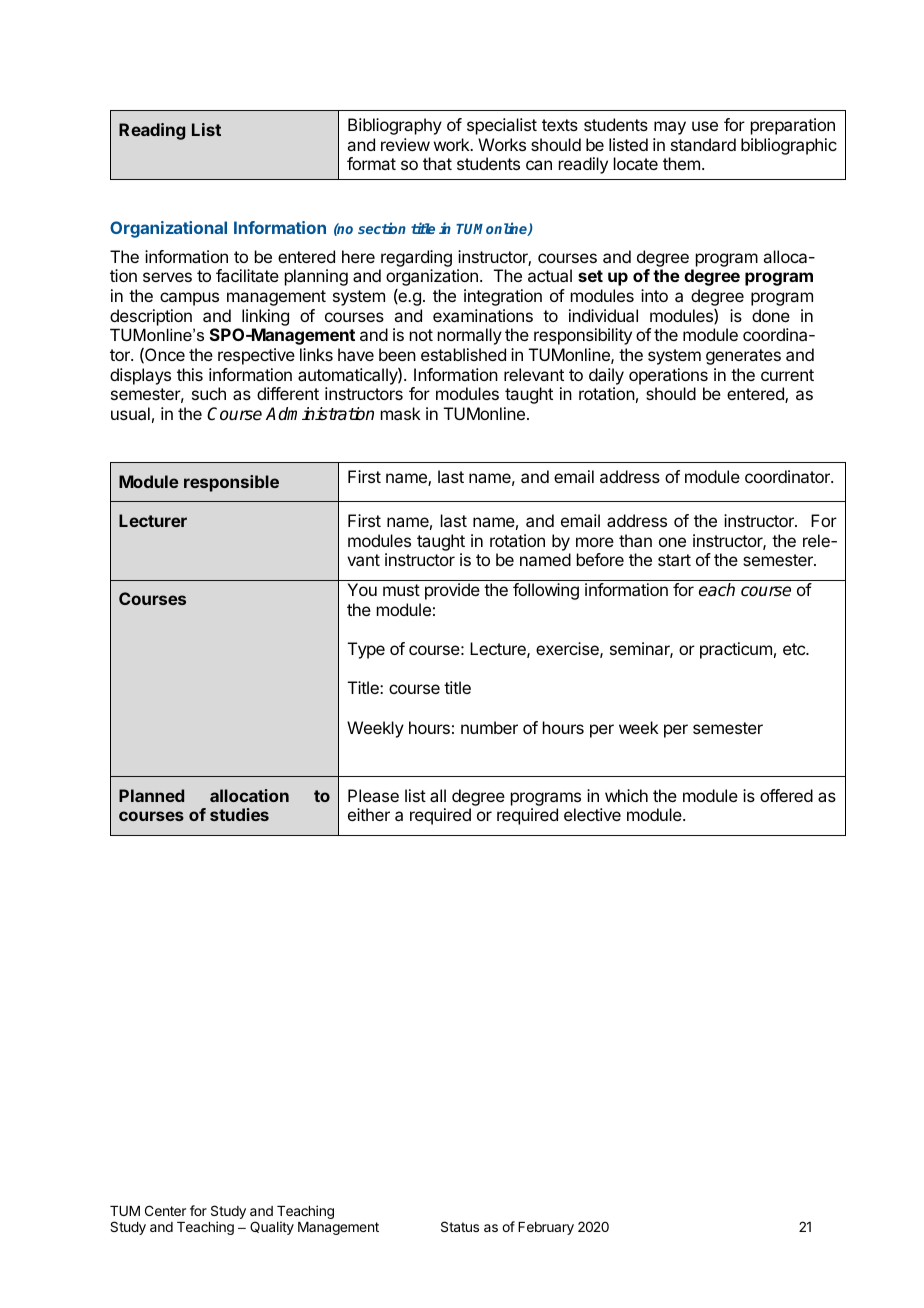  I want to click on standard, so click(703, 144).
